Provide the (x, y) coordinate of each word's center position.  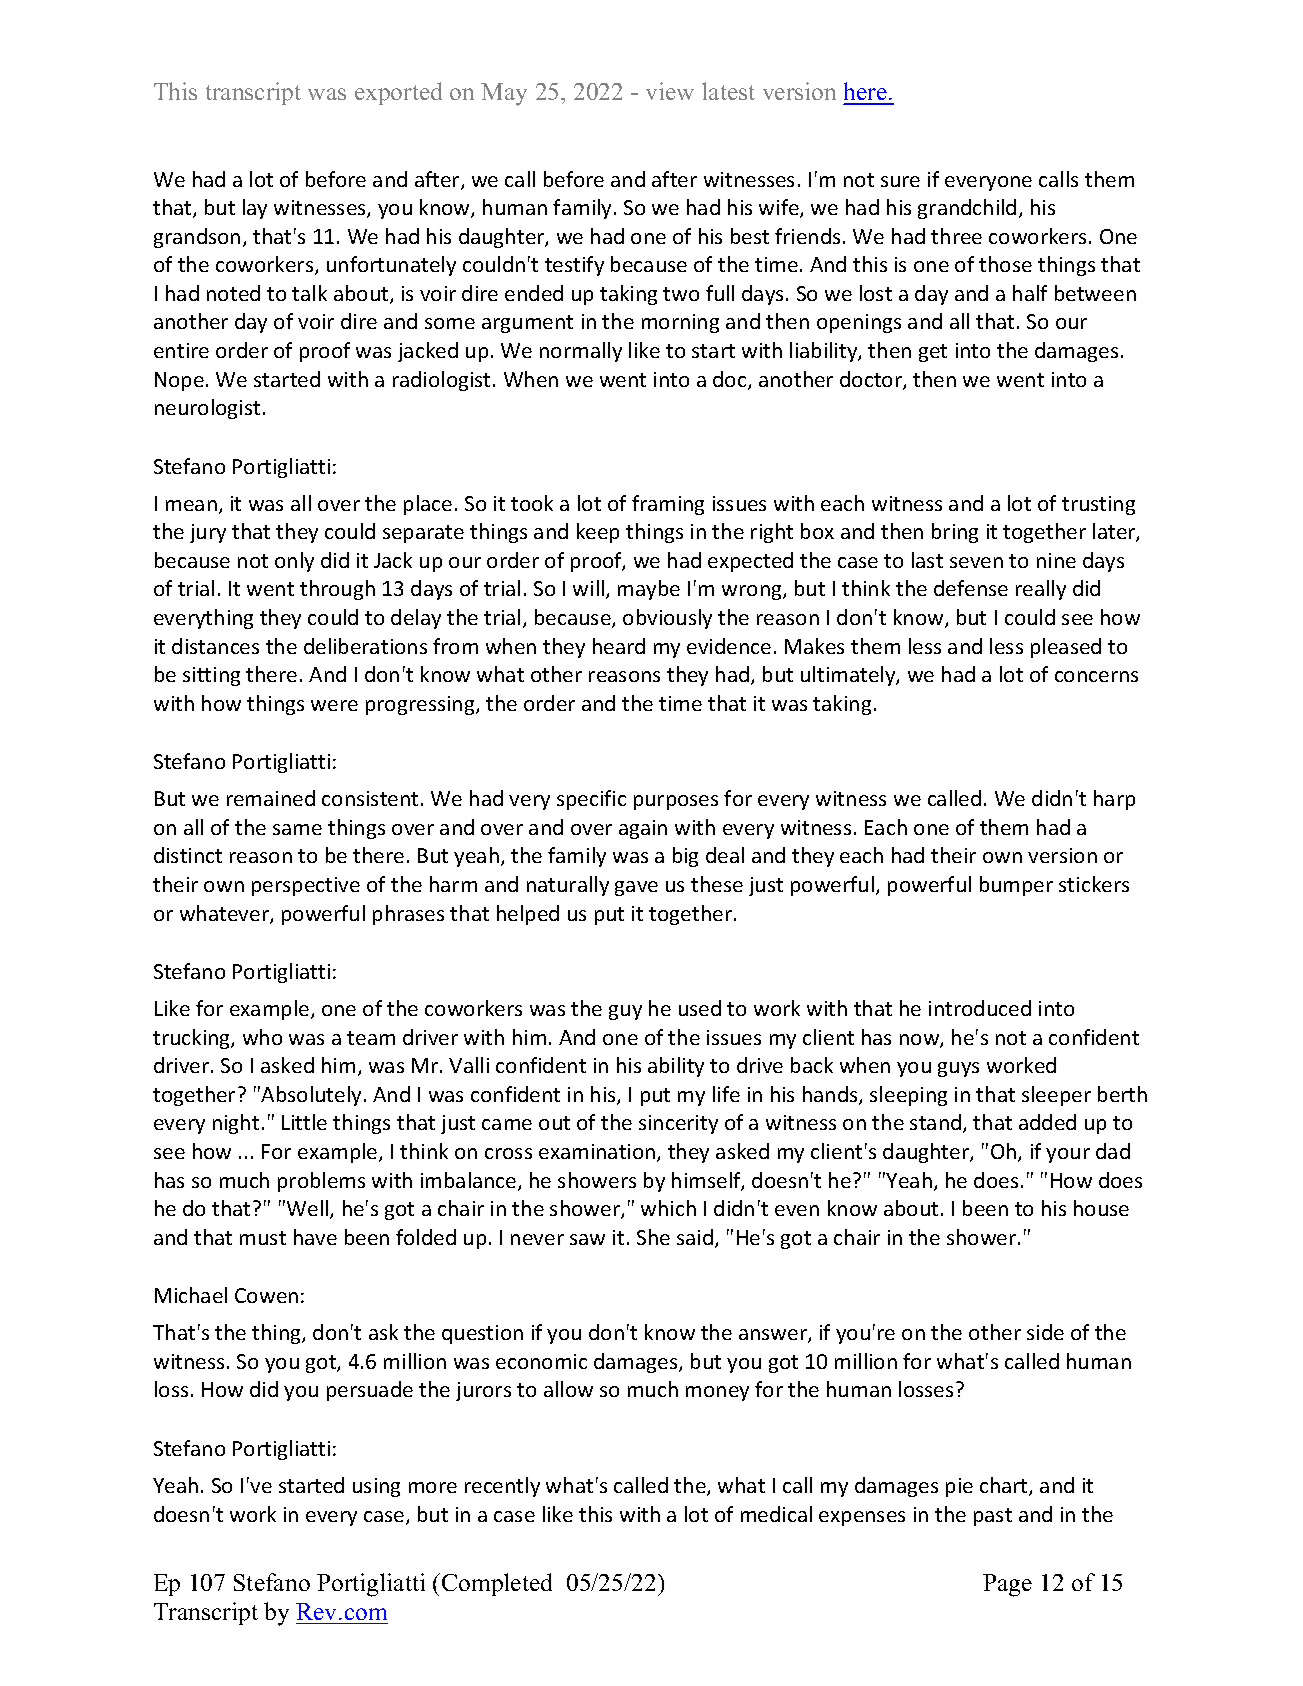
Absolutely (311, 1096)
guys (958, 1069)
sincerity (678, 1124)
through (337, 590)
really (1041, 590)
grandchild (967, 209)
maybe (649, 590)
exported (398, 93)
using (376, 1487)
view (670, 91)
